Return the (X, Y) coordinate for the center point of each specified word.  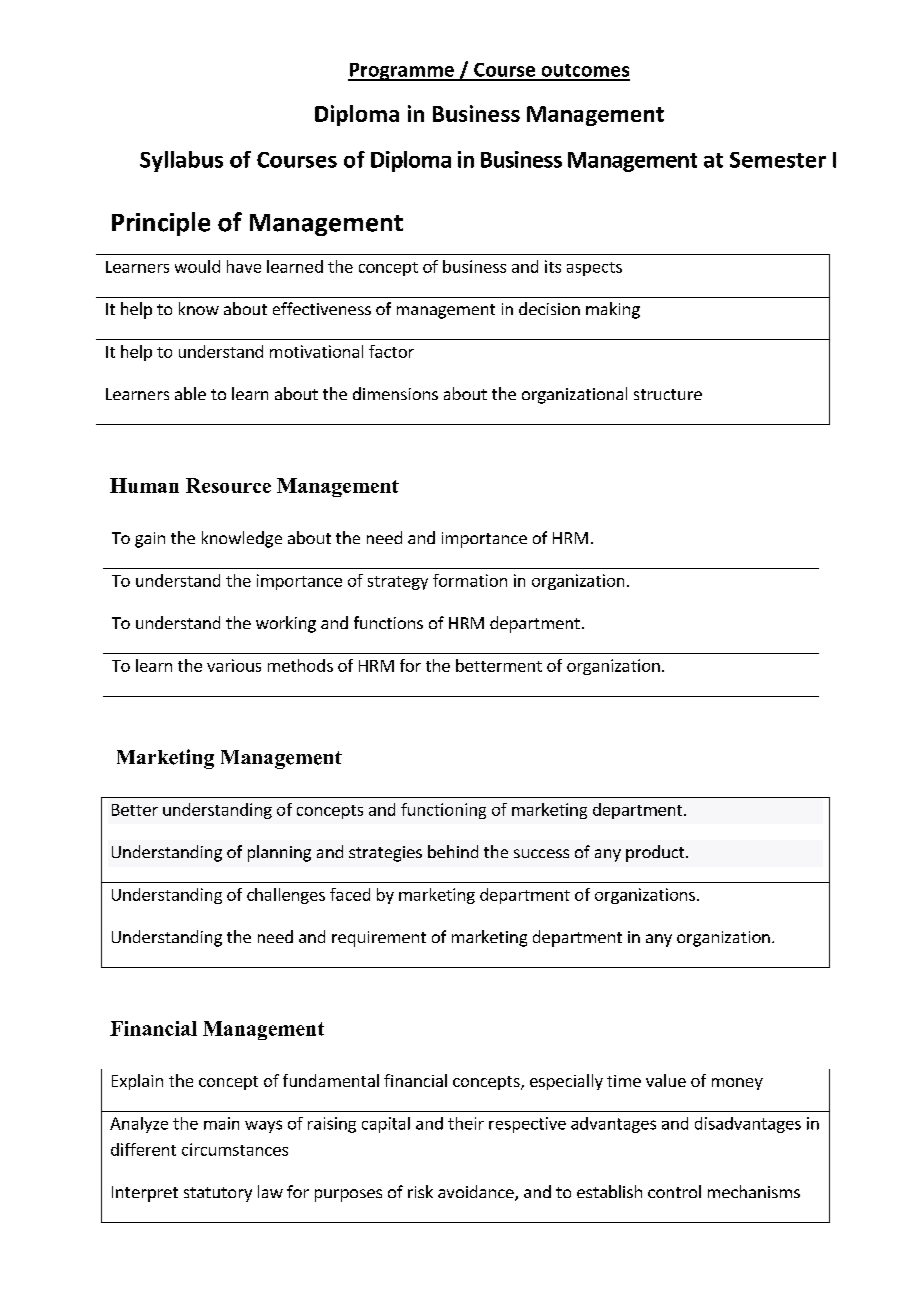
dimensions (395, 393)
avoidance (477, 1193)
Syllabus (181, 161)
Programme (402, 72)
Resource (228, 485)
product (656, 853)
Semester (778, 160)
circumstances (235, 1149)
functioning (443, 811)
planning (279, 853)
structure (668, 394)
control (674, 1191)
